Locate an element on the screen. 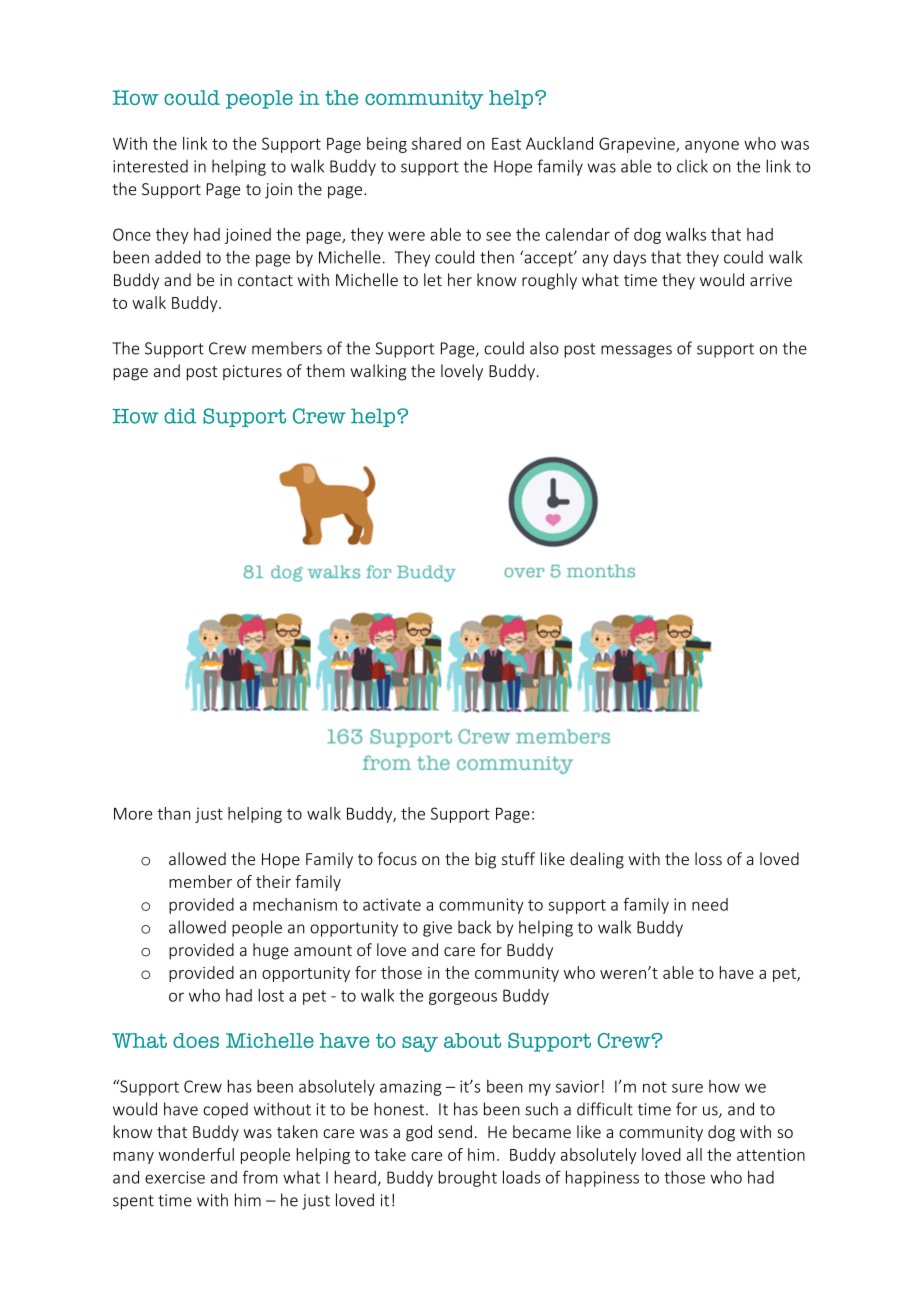  shared is located at coordinates (436, 143).
